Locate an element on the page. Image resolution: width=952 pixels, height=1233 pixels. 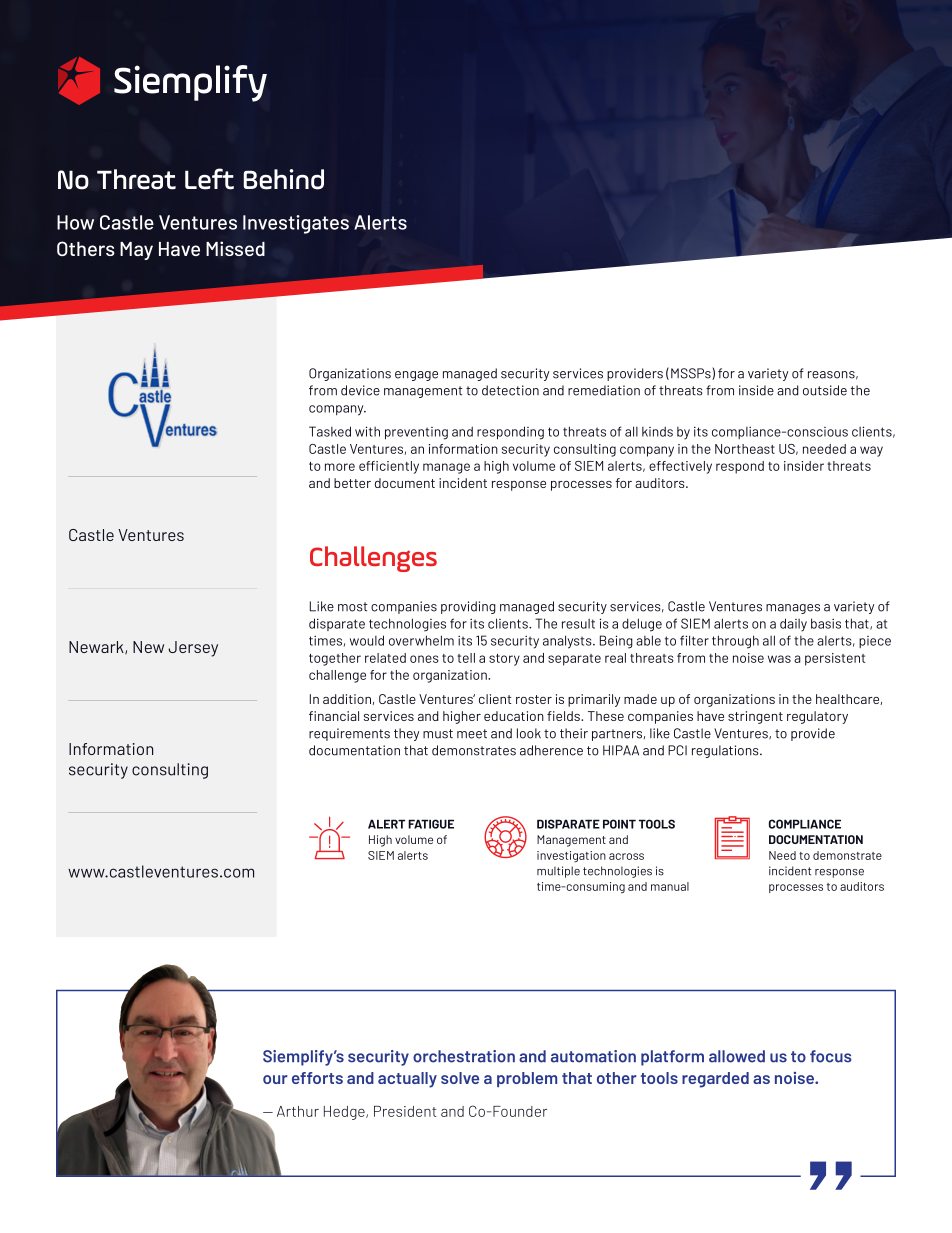
manual is located at coordinates (670, 886).
